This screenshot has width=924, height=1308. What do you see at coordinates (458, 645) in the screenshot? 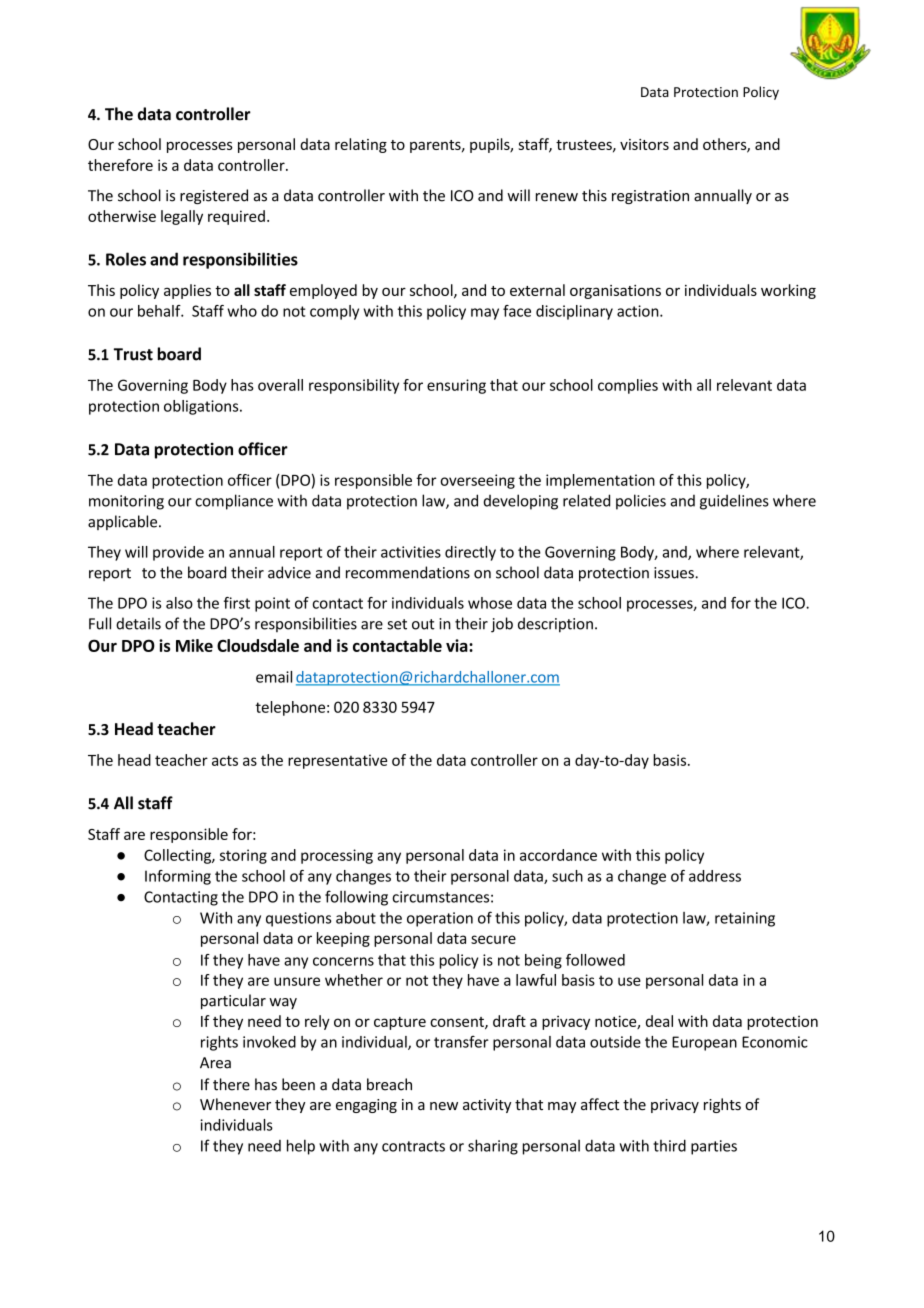
I see `via` at bounding box center [458, 645].
